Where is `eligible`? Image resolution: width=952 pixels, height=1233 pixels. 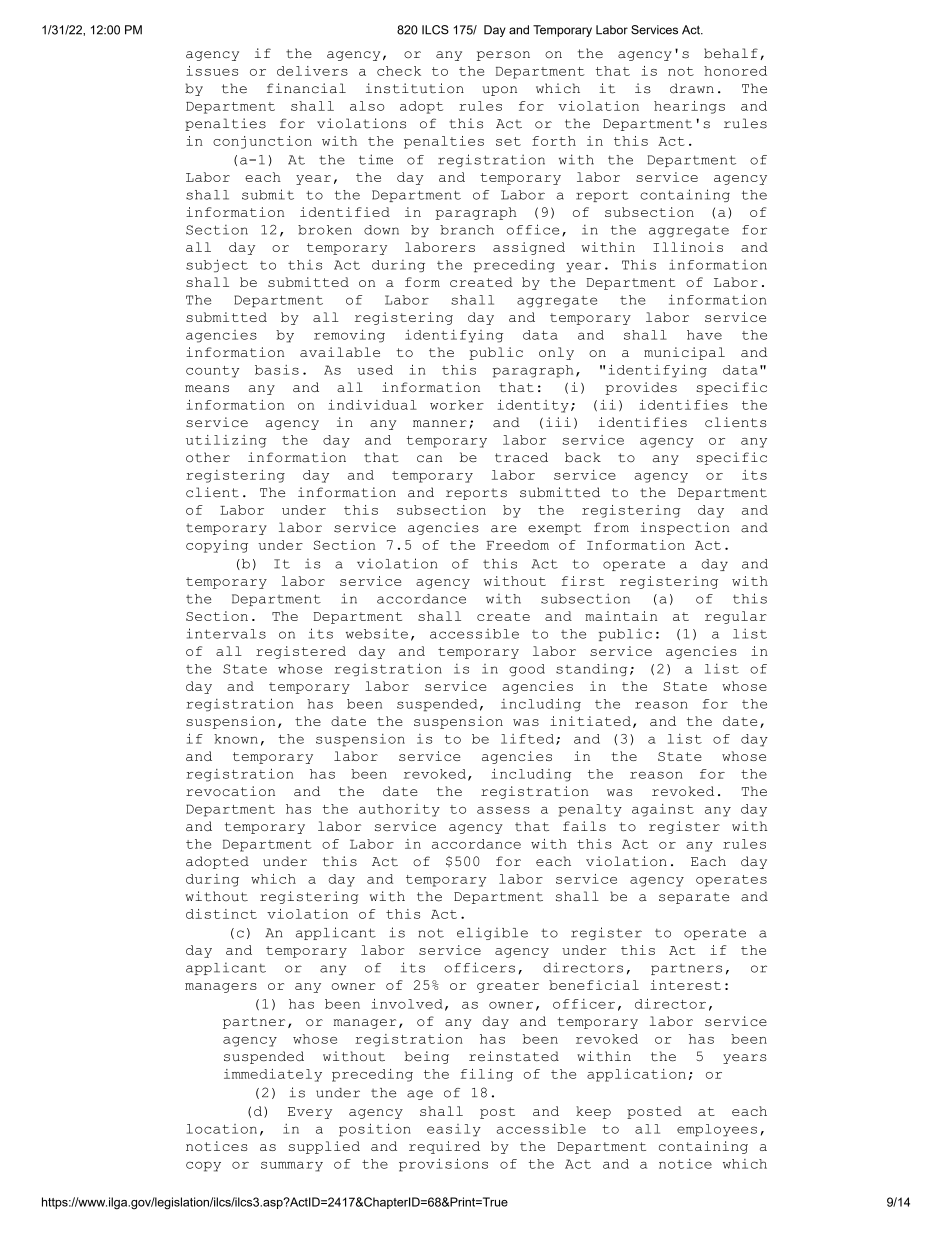 eligible is located at coordinates (492, 933).
